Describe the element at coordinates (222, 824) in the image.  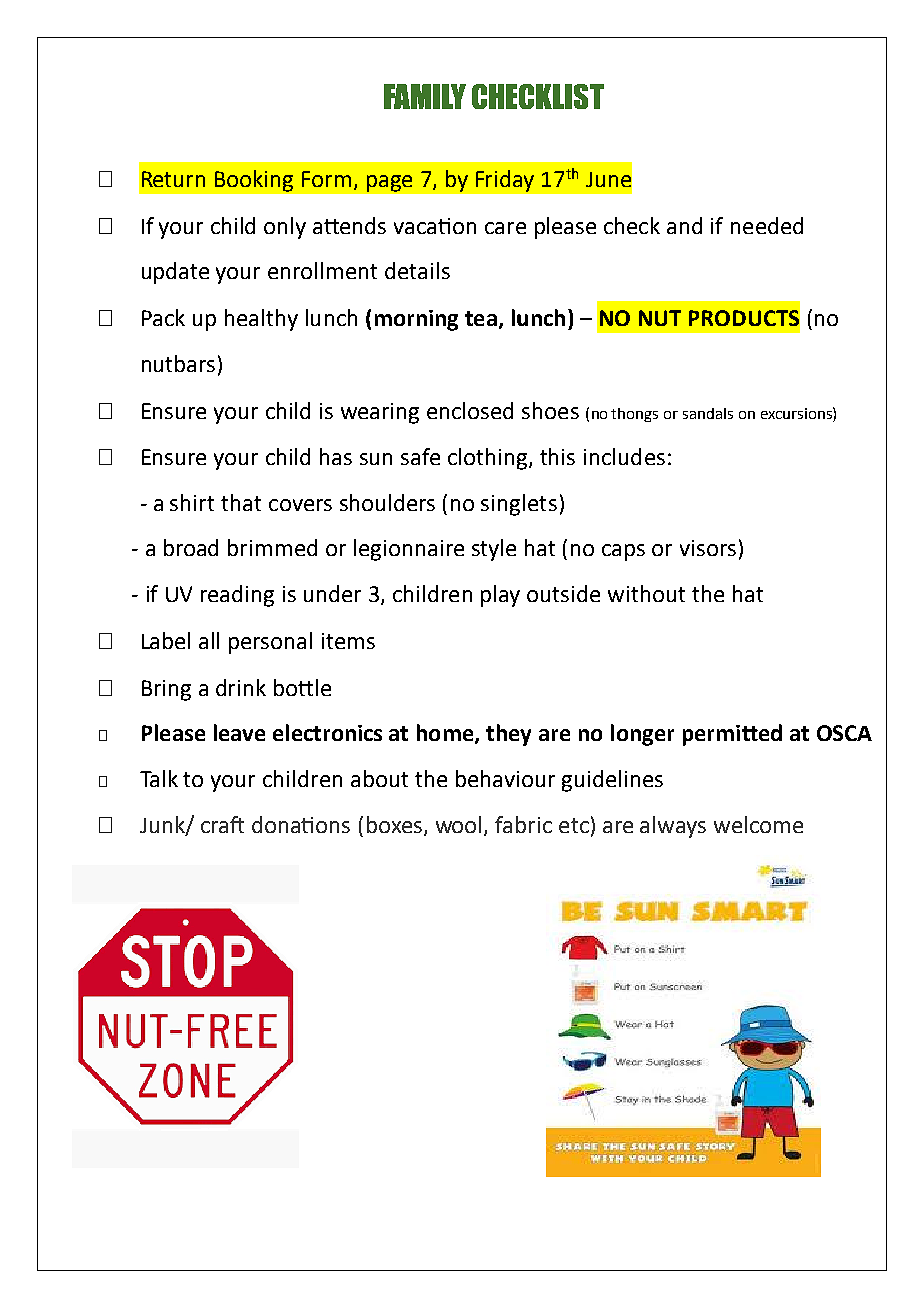
I see `craft` at that location.
